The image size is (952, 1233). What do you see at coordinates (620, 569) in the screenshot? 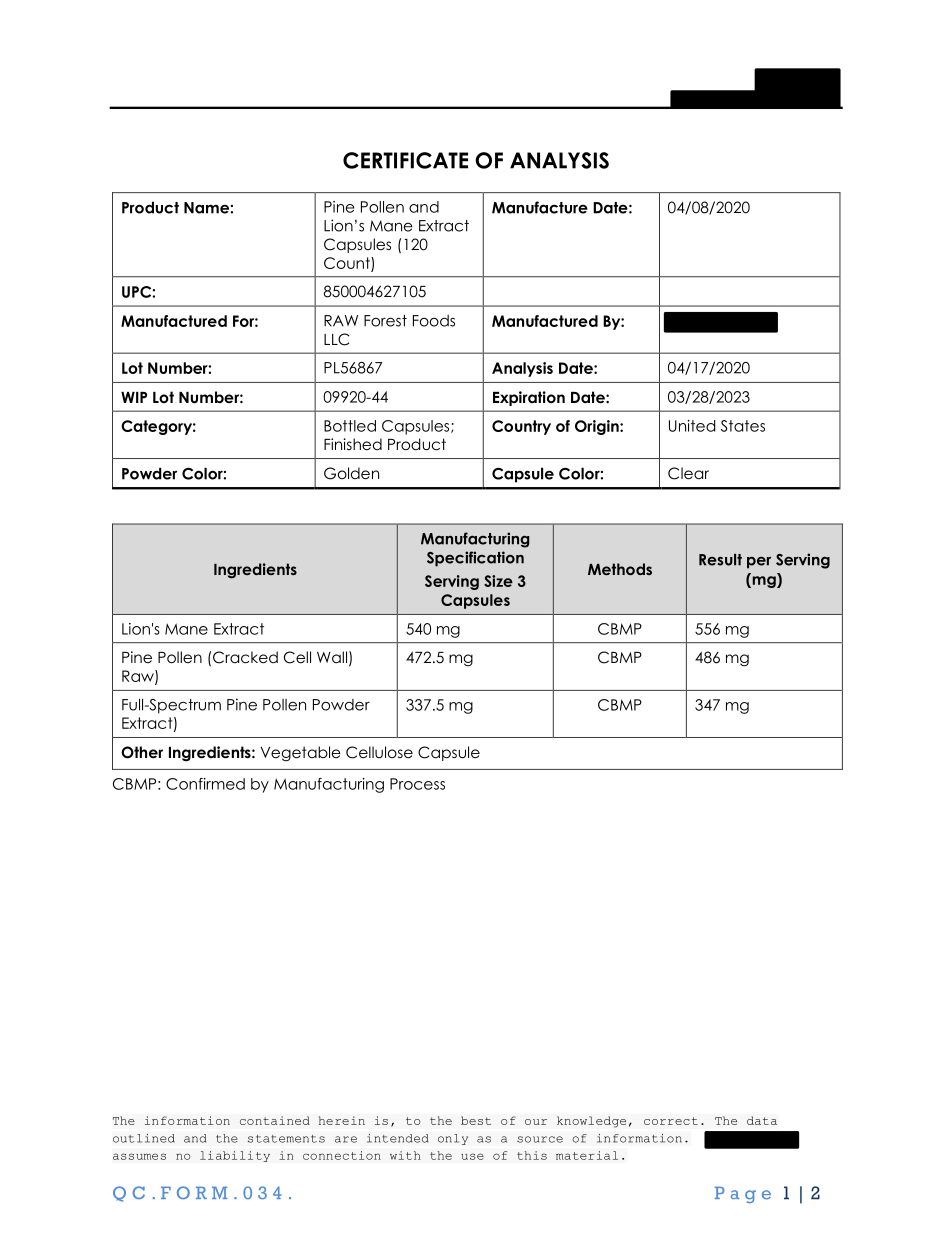
I see `Methods` at bounding box center [620, 569].
